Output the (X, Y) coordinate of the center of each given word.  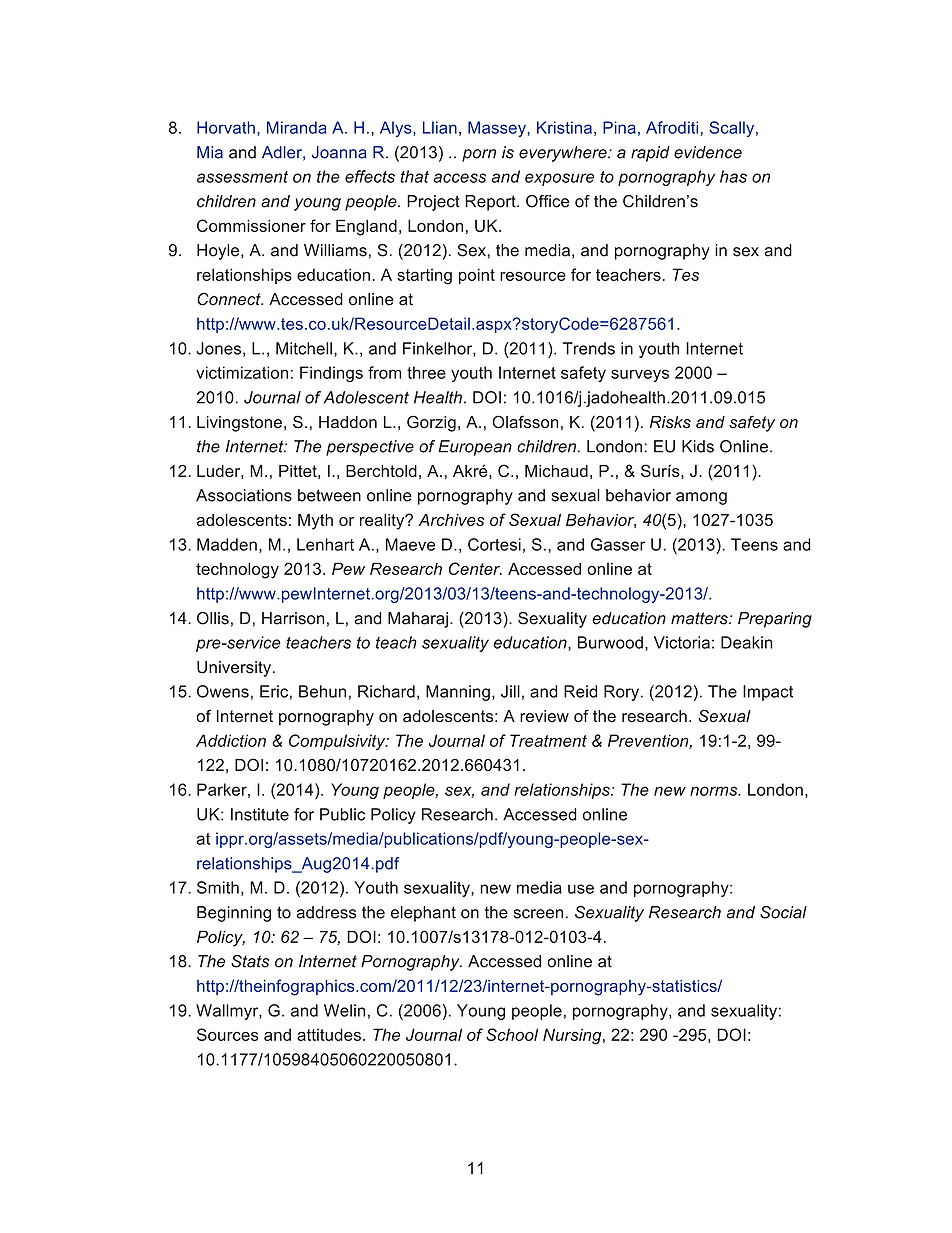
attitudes (329, 1034)
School (512, 1034)
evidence (708, 152)
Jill (510, 691)
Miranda (297, 127)
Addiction (231, 740)
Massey (498, 129)
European (475, 448)
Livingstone (239, 424)
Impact (768, 693)
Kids (698, 446)
